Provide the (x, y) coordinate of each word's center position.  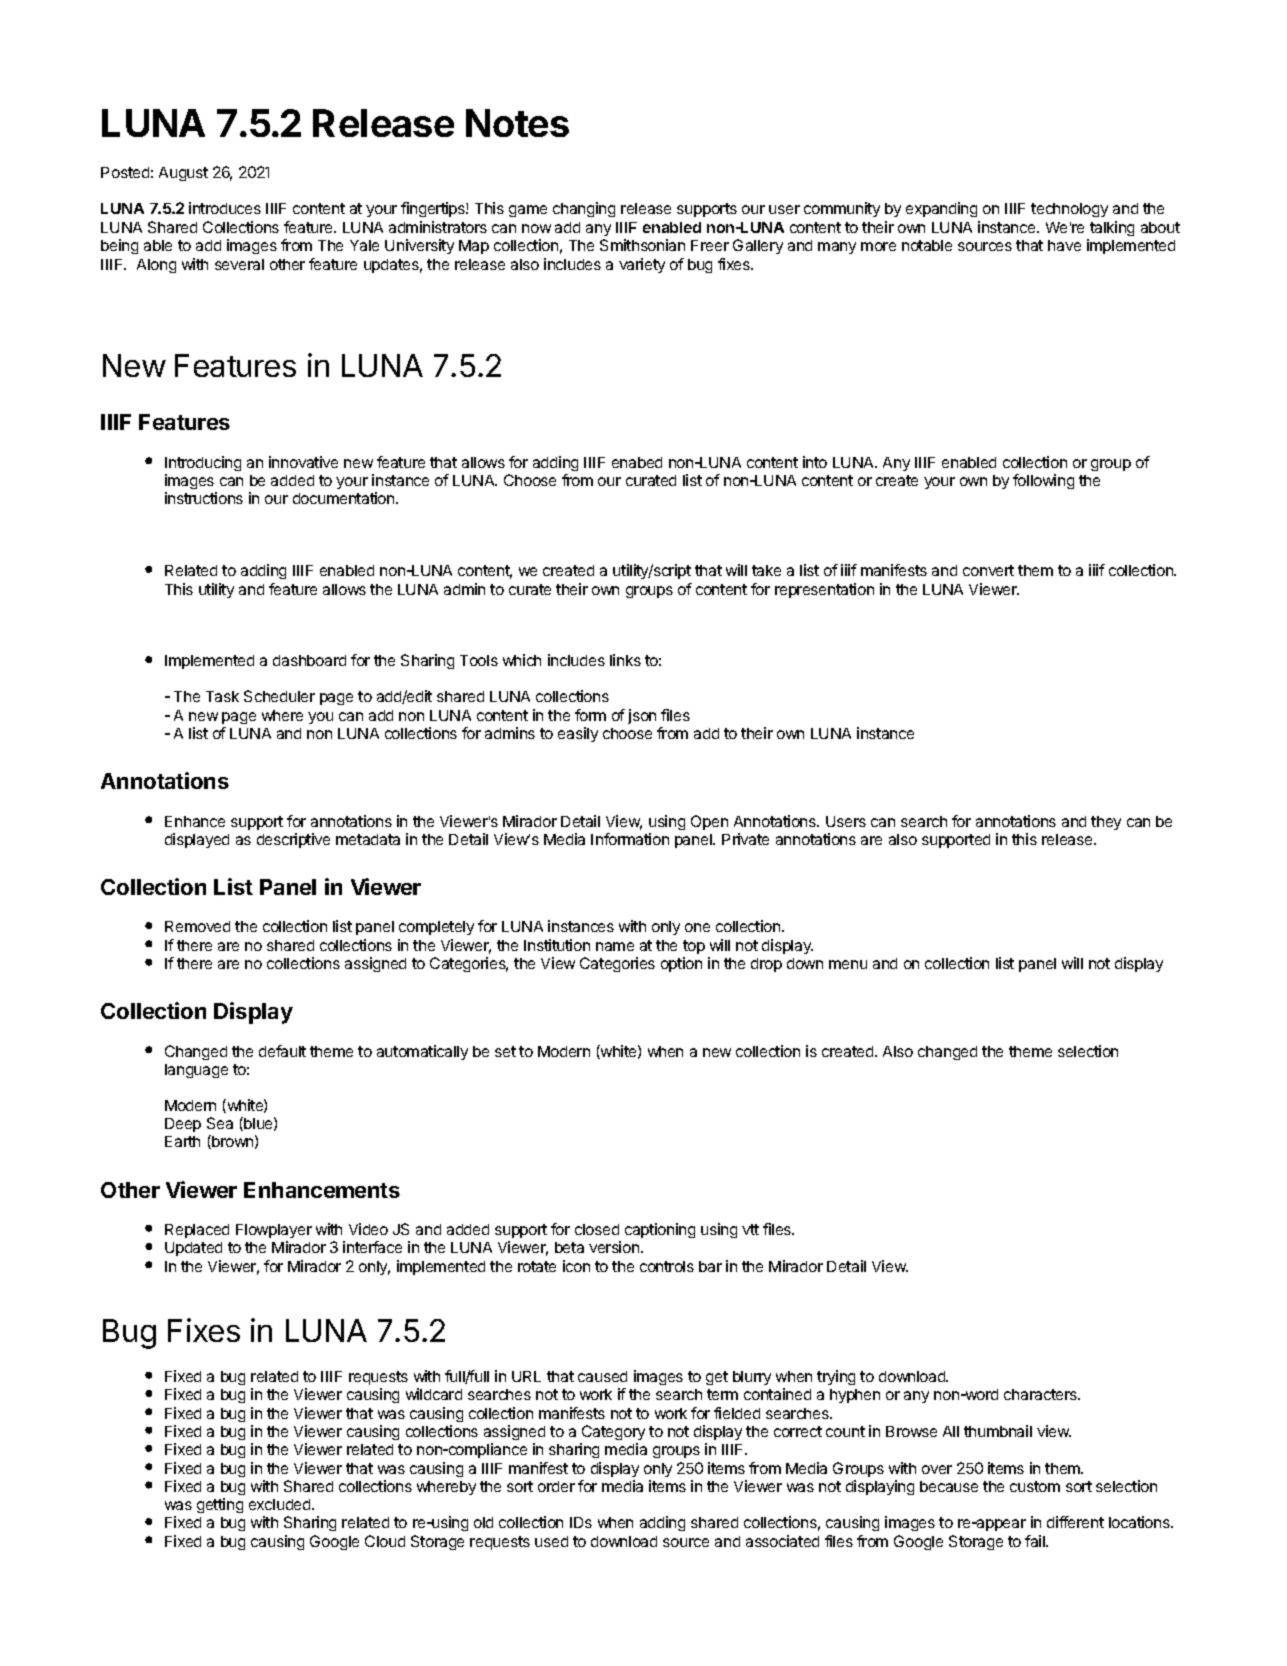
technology (1069, 210)
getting (220, 1505)
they (1106, 823)
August (183, 174)
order (556, 1486)
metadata (368, 839)
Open (709, 822)
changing (584, 209)
